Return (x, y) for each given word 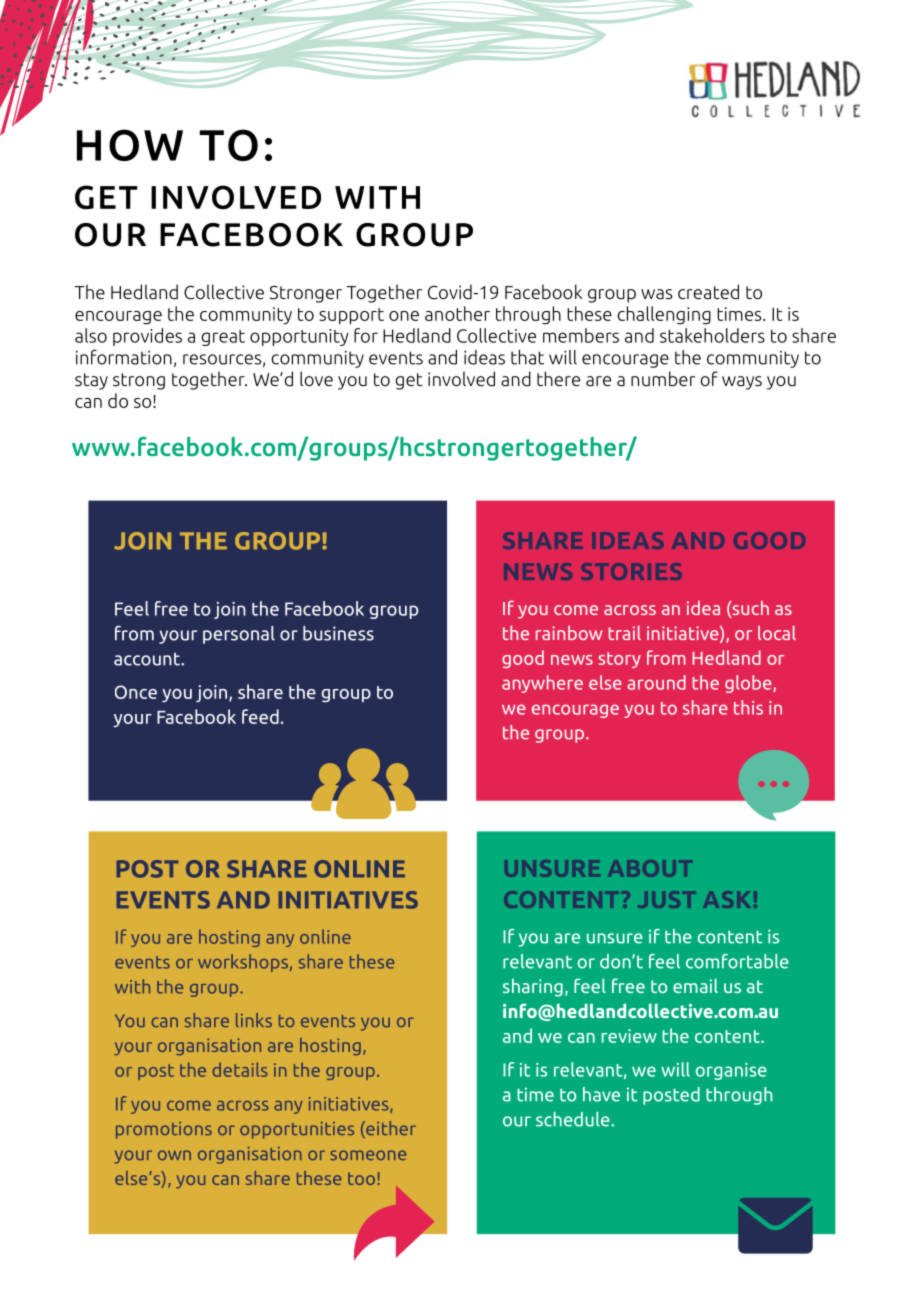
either (390, 1129)
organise (731, 1071)
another (457, 313)
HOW (130, 145)
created (708, 292)
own (174, 1155)
